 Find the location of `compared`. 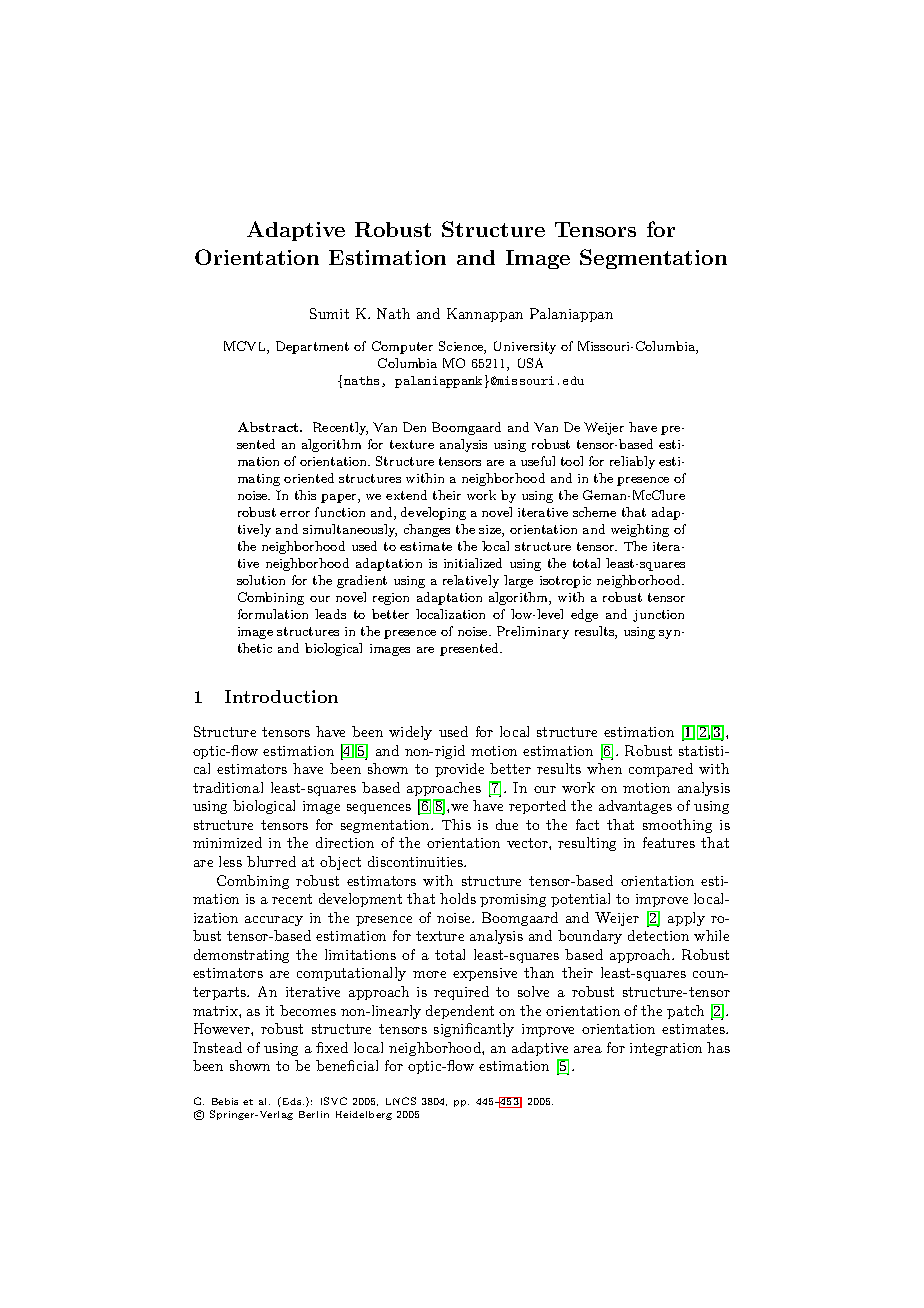

compared is located at coordinates (661, 770).
